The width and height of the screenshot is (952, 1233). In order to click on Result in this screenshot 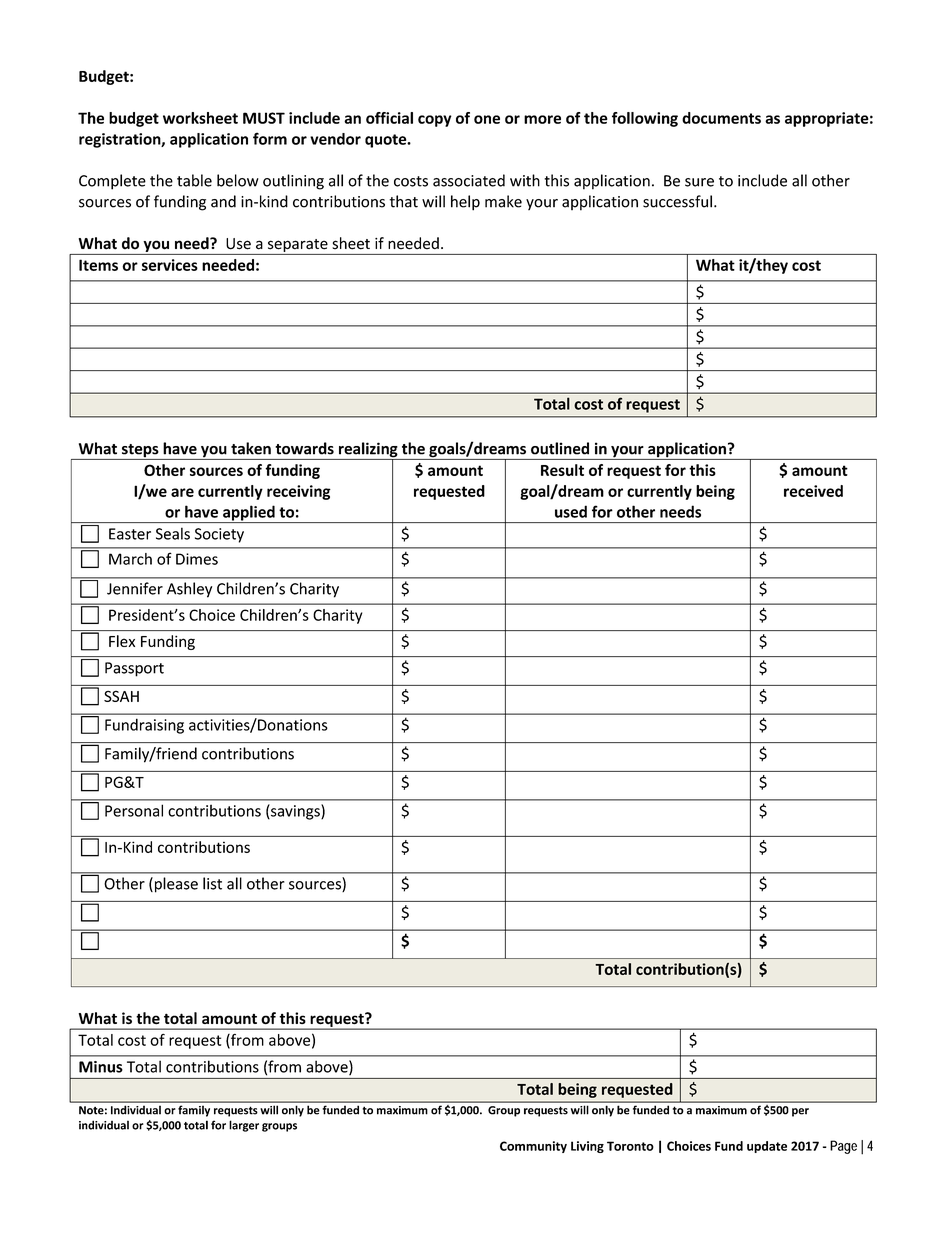, I will do `click(562, 470)`.
